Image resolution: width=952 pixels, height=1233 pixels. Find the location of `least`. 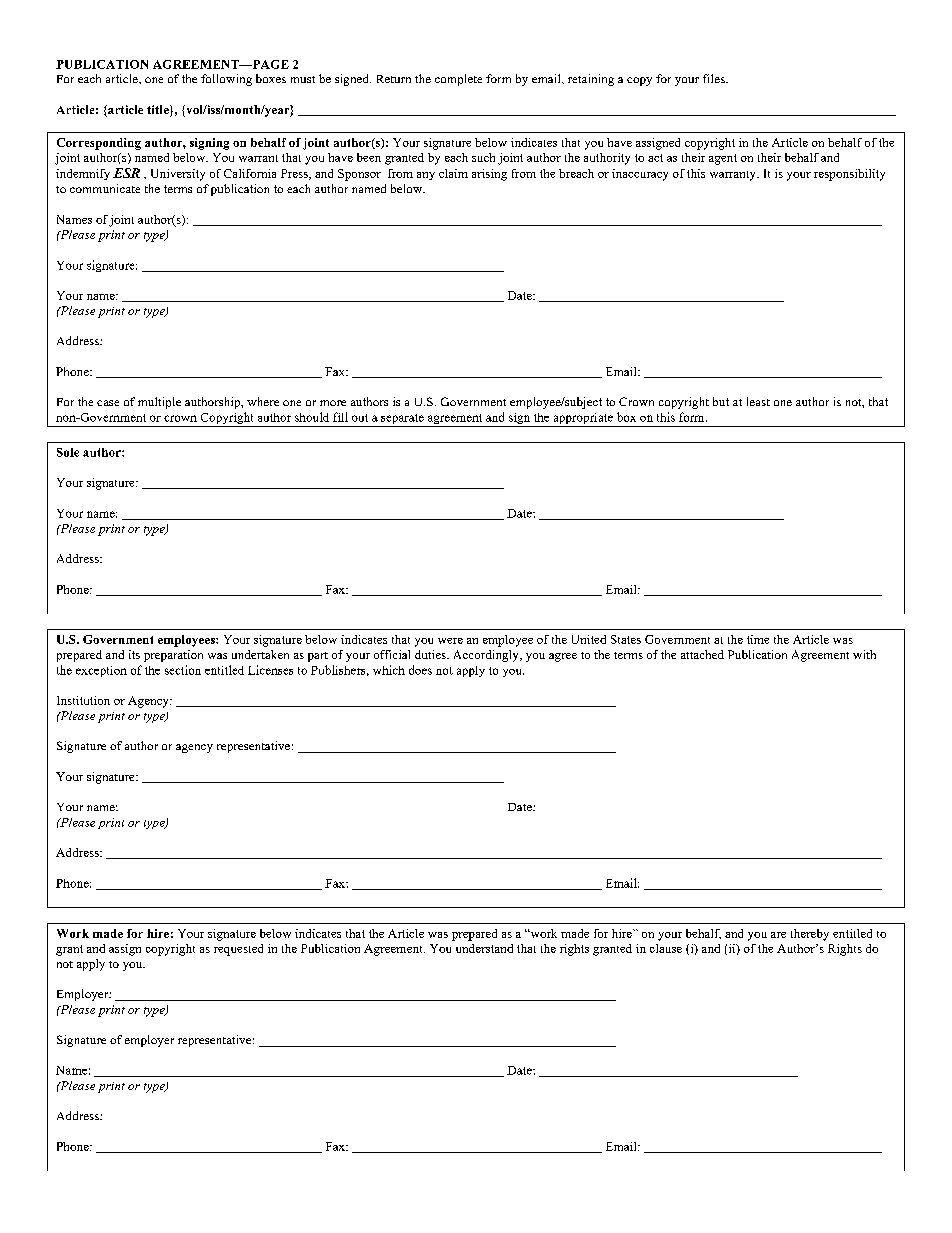

least is located at coordinates (758, 401).
